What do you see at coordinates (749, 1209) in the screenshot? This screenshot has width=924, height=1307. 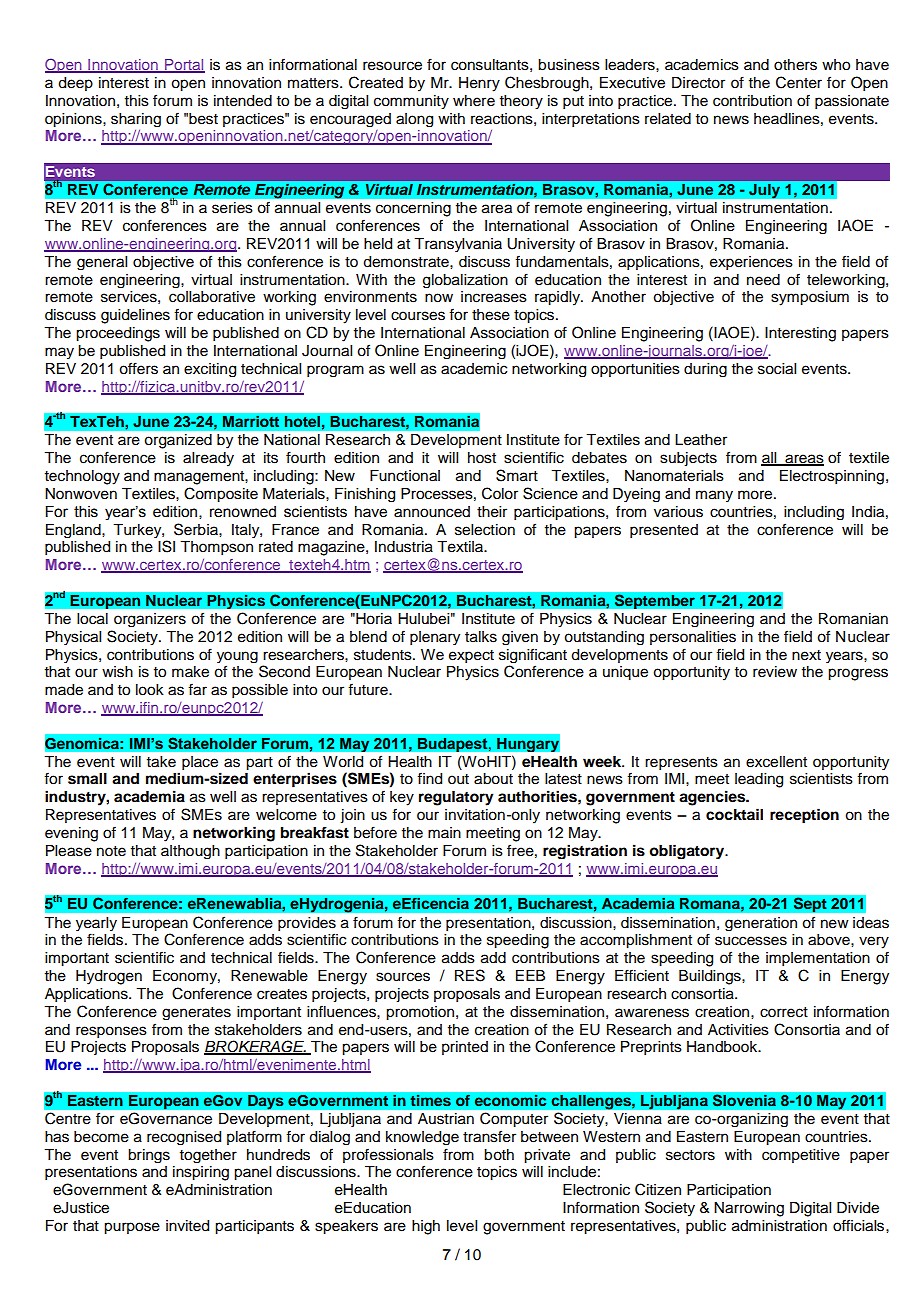 I see `Narrowing` at bounding box center [749, 1209].
